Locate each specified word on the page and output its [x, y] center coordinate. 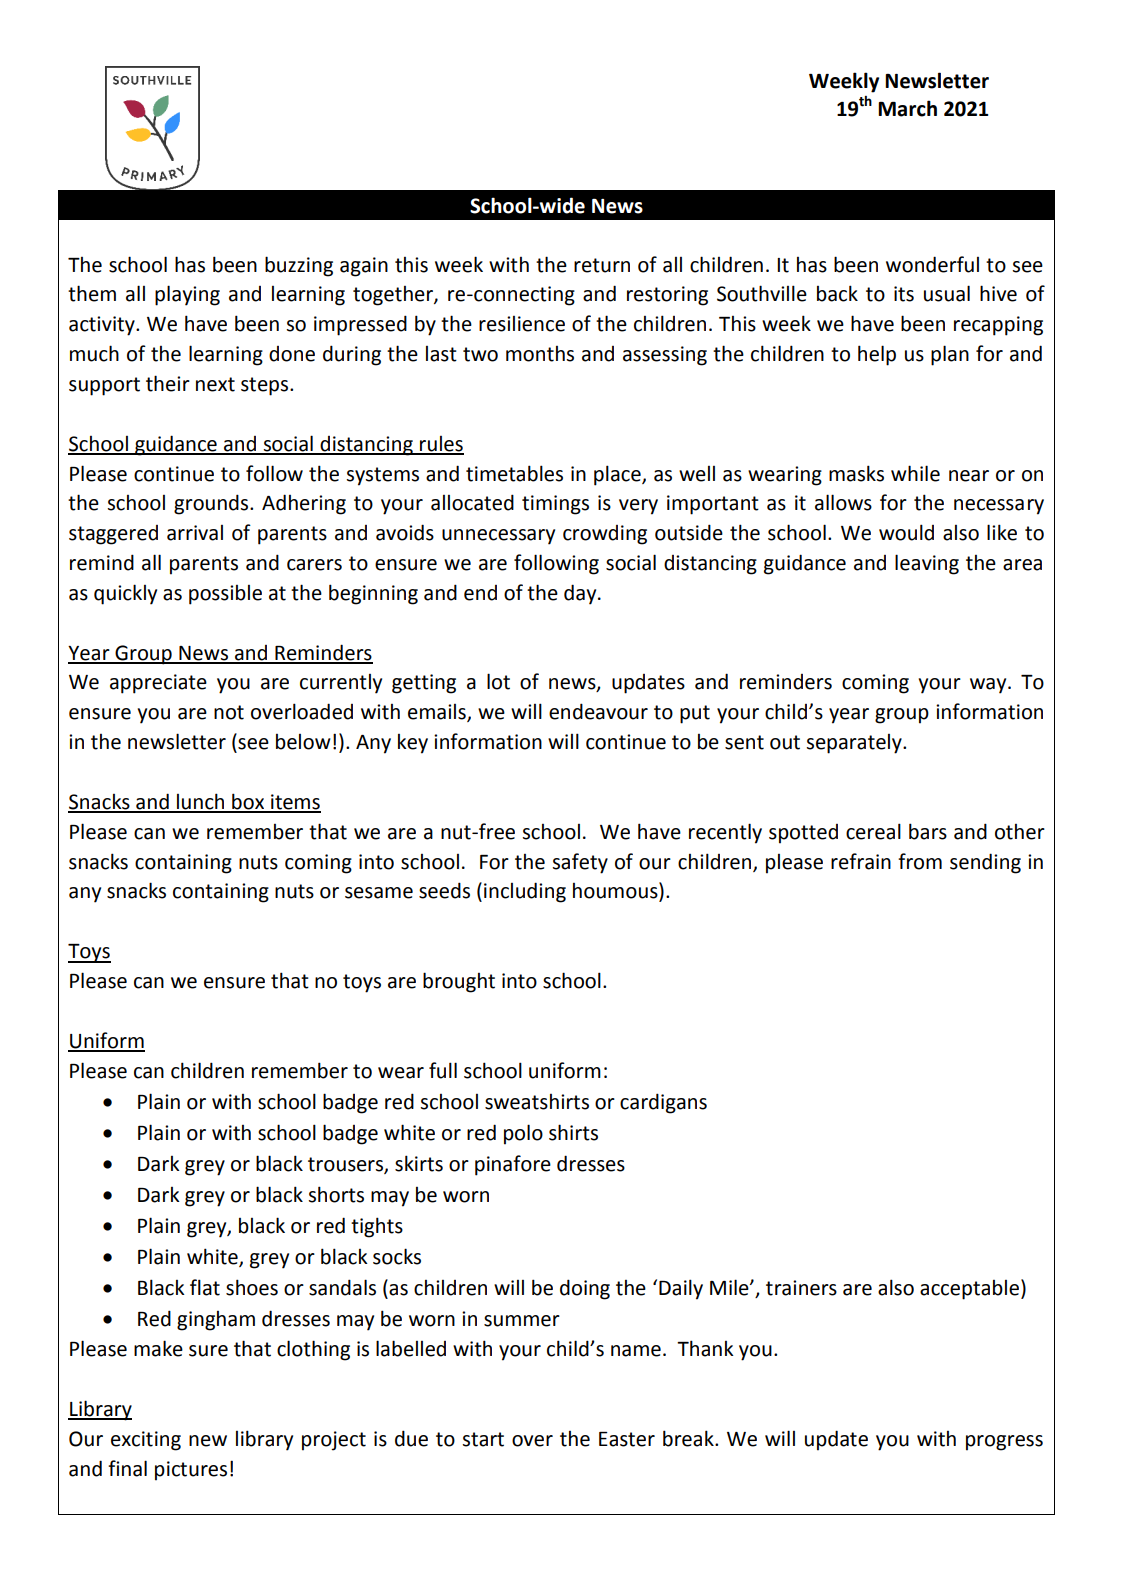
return [602, 265]
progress [1004, 1443]
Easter [627, 1439]
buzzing [299, 266]
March [907, 108]
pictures [191, 1471]
